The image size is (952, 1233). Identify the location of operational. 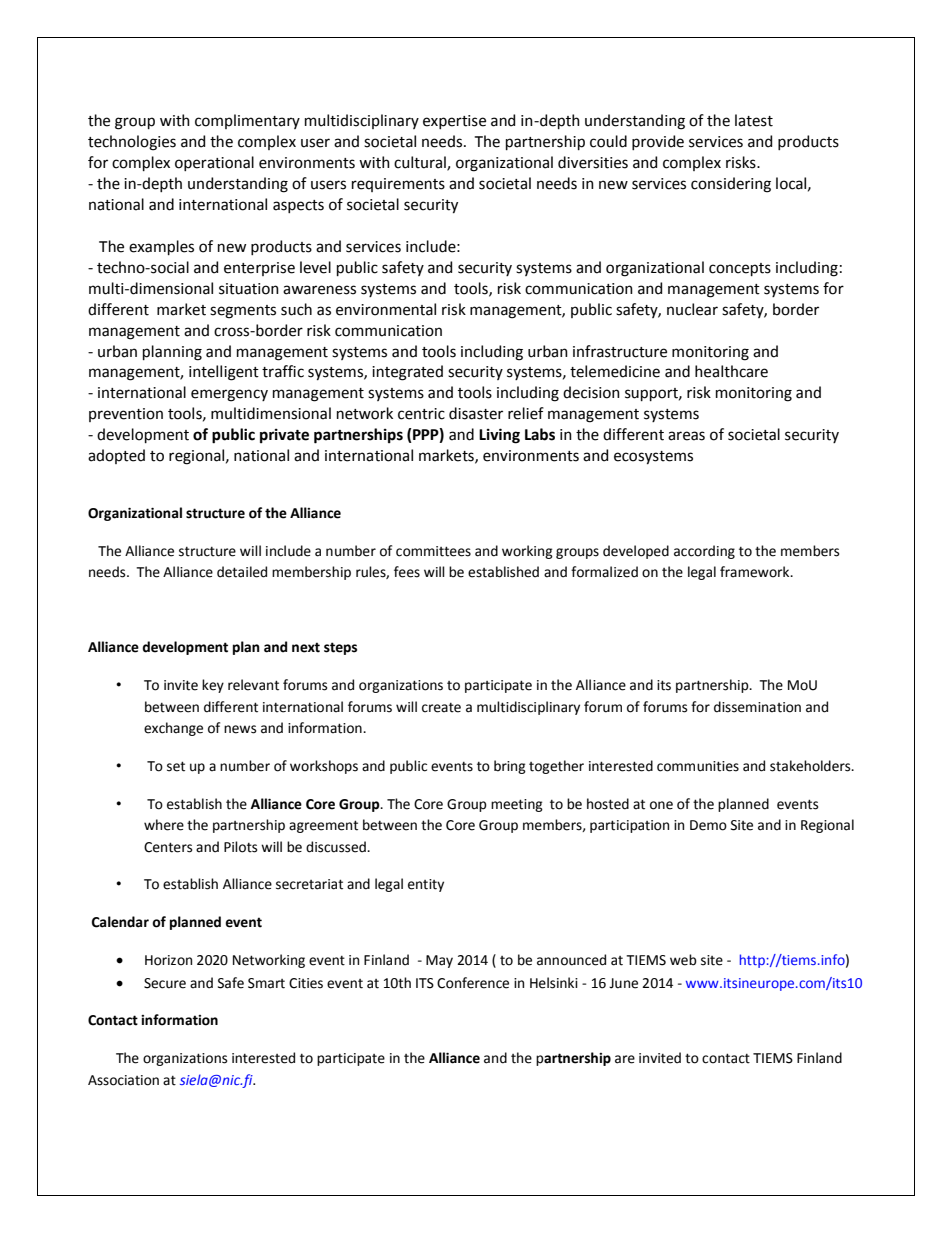
(214, 163).
